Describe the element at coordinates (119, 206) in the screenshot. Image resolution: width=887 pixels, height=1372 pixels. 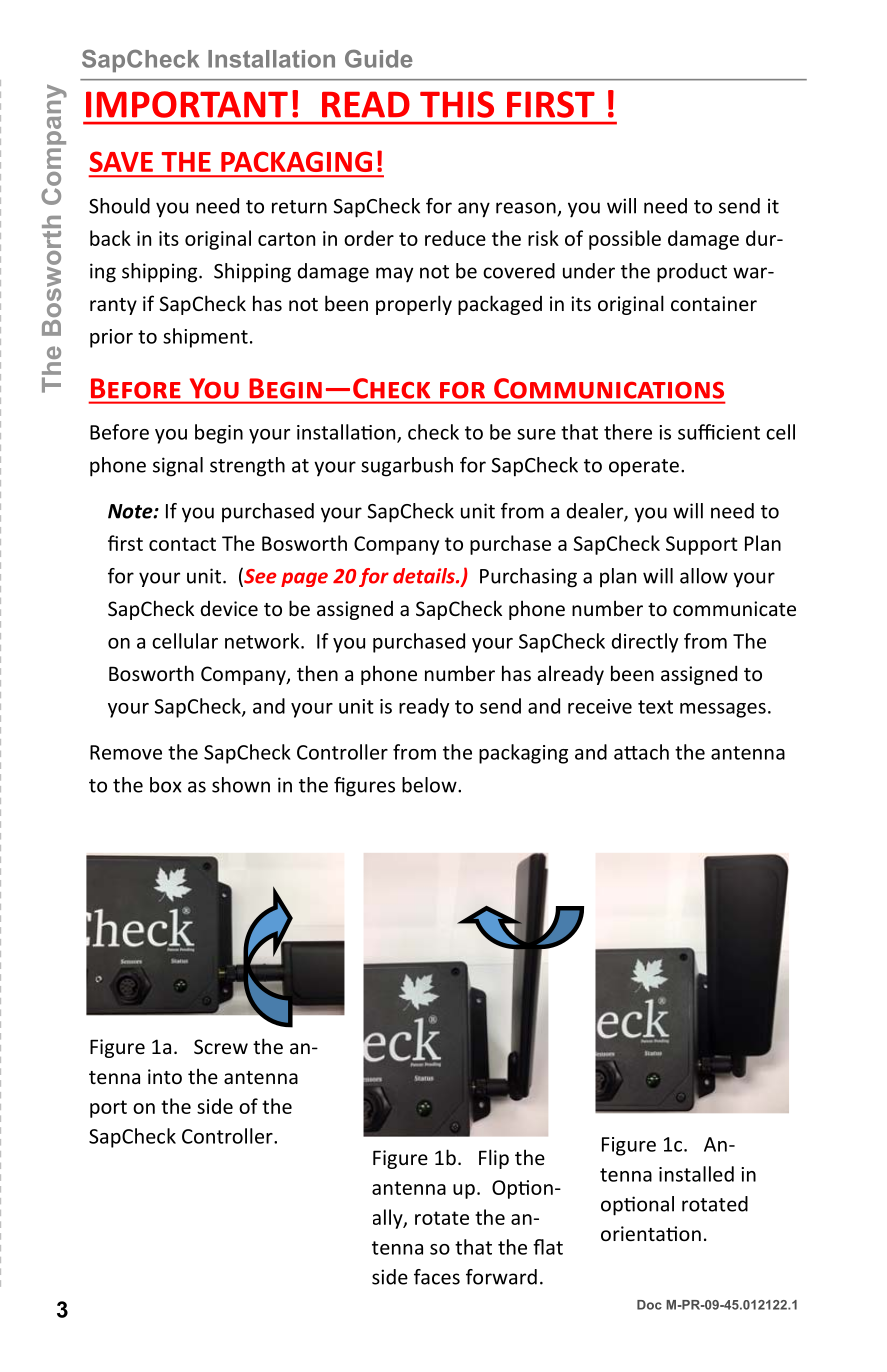
I see `Should` at that location.
